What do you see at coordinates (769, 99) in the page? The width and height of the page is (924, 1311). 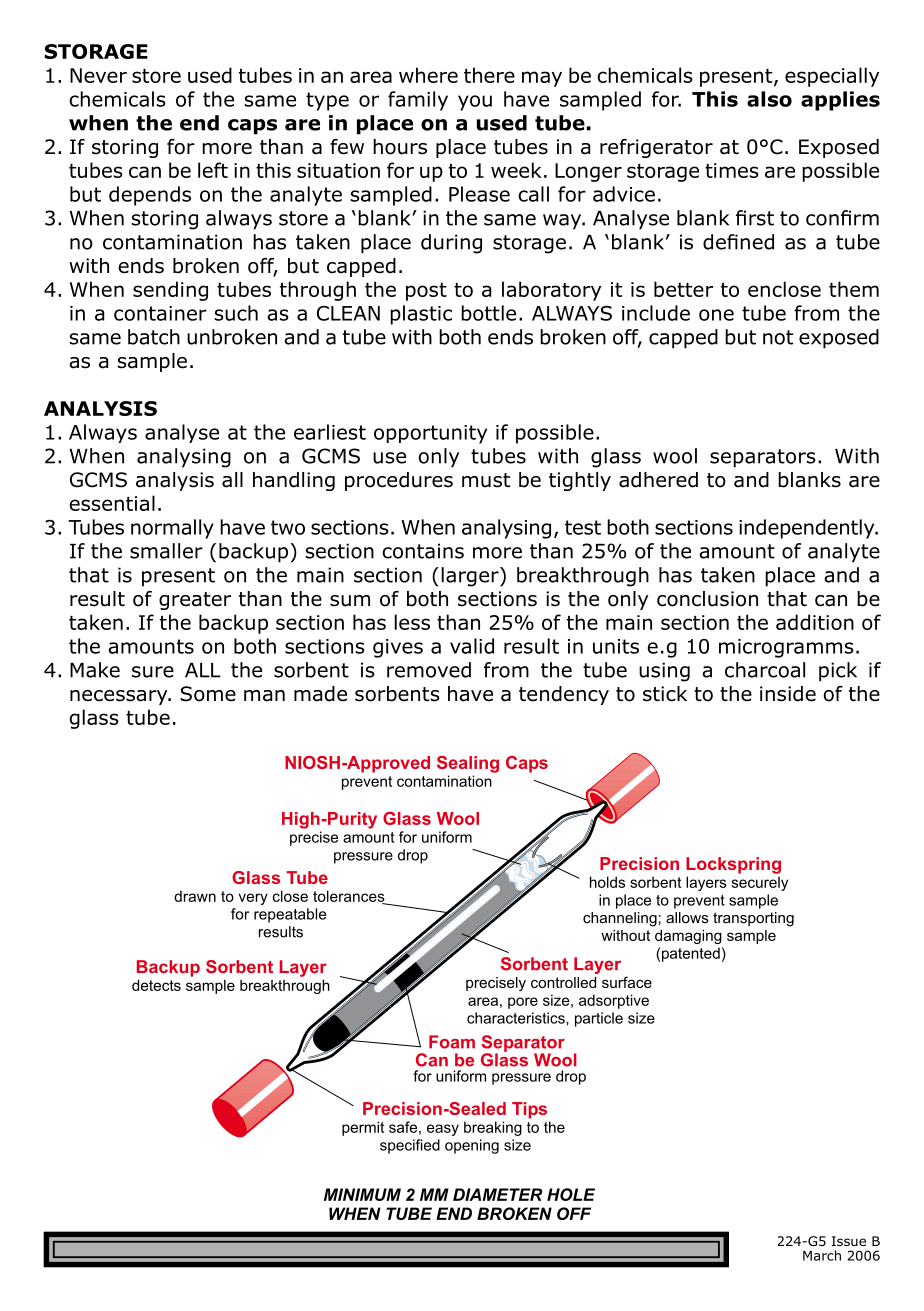 I see `also` at bounding box center [769, 99].
